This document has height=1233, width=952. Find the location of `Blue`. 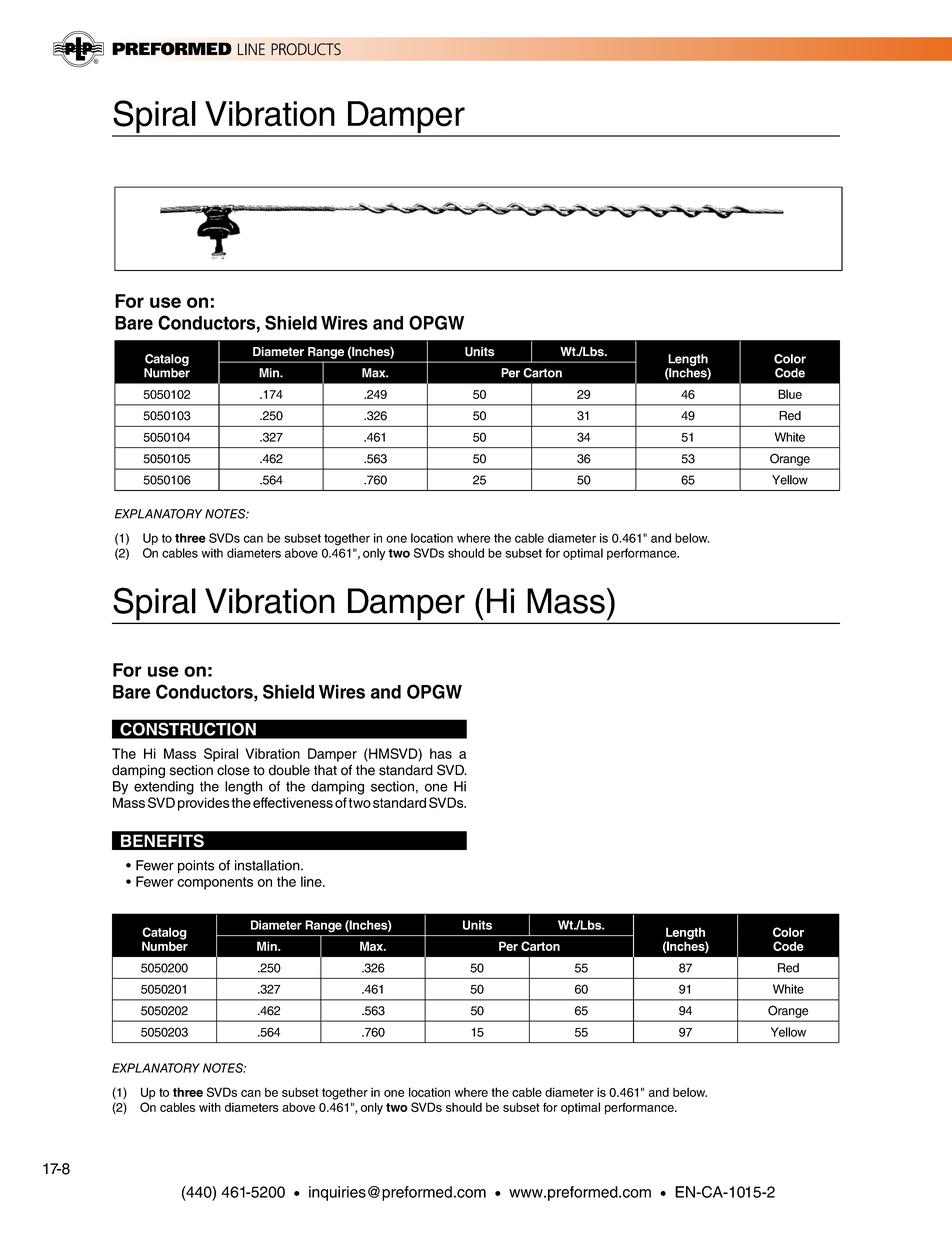

Blue is located at coordinates (790, 394).
